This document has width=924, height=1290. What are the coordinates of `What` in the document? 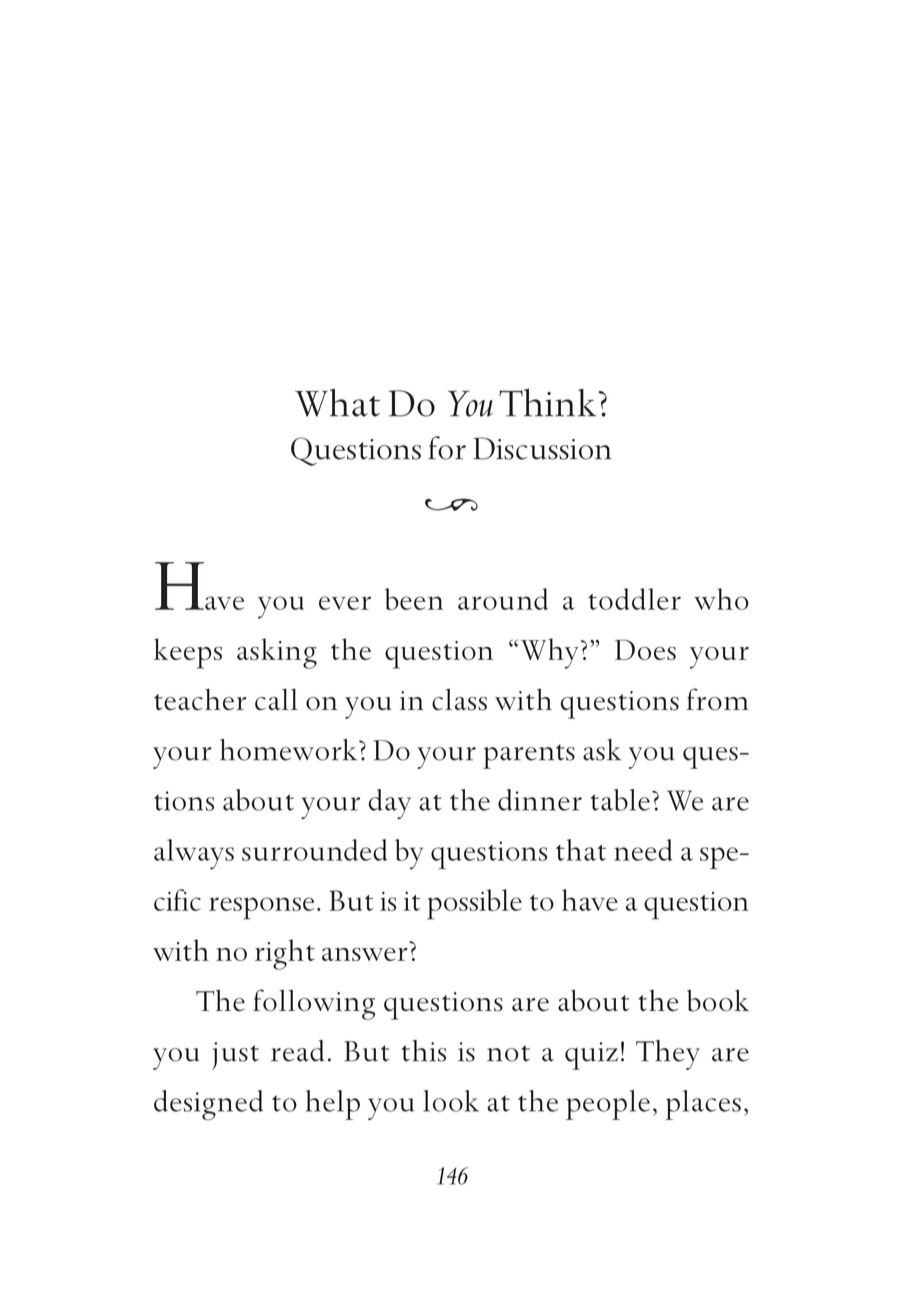 It's located at (337, 403).
